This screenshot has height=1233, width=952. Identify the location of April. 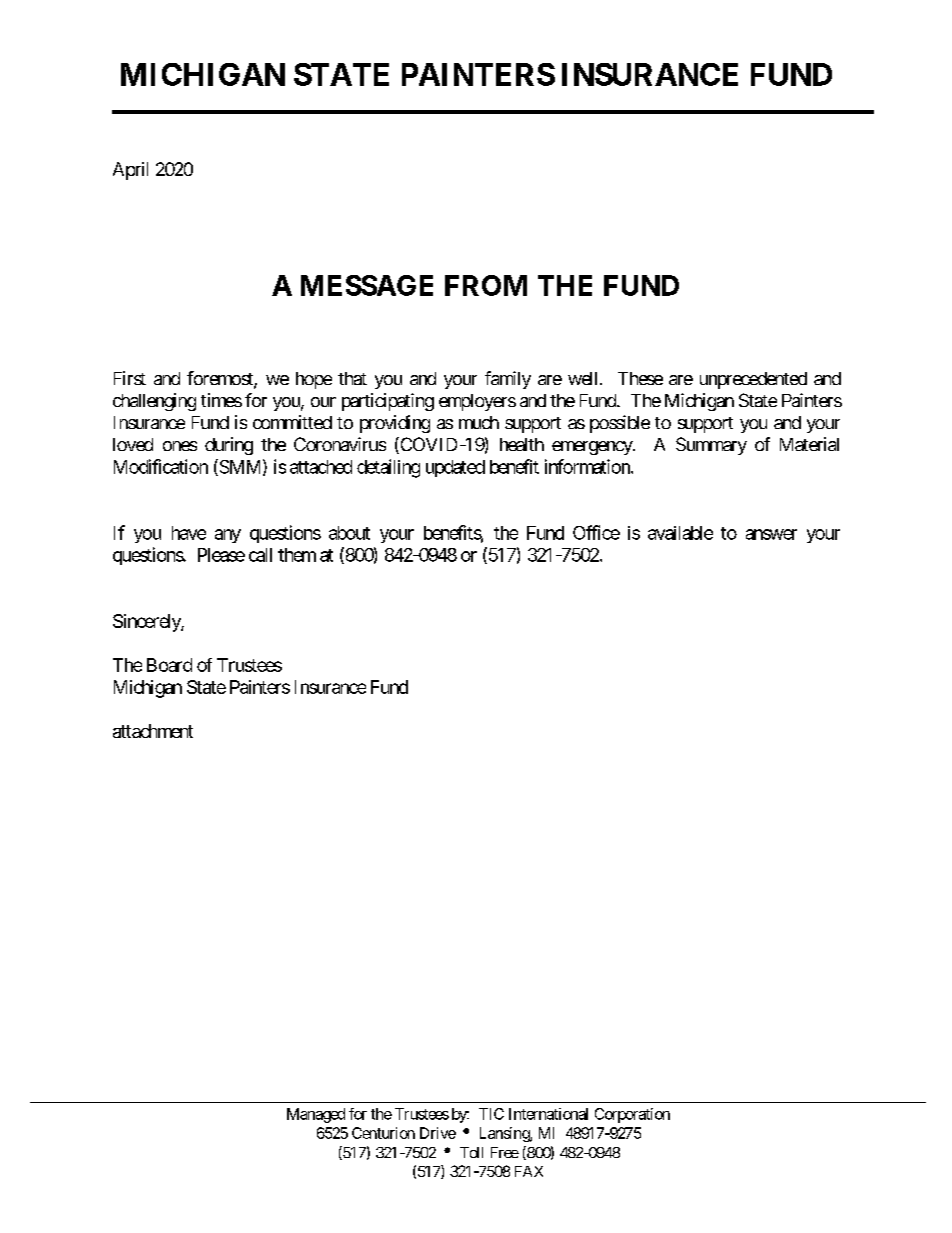
(130, 171).
